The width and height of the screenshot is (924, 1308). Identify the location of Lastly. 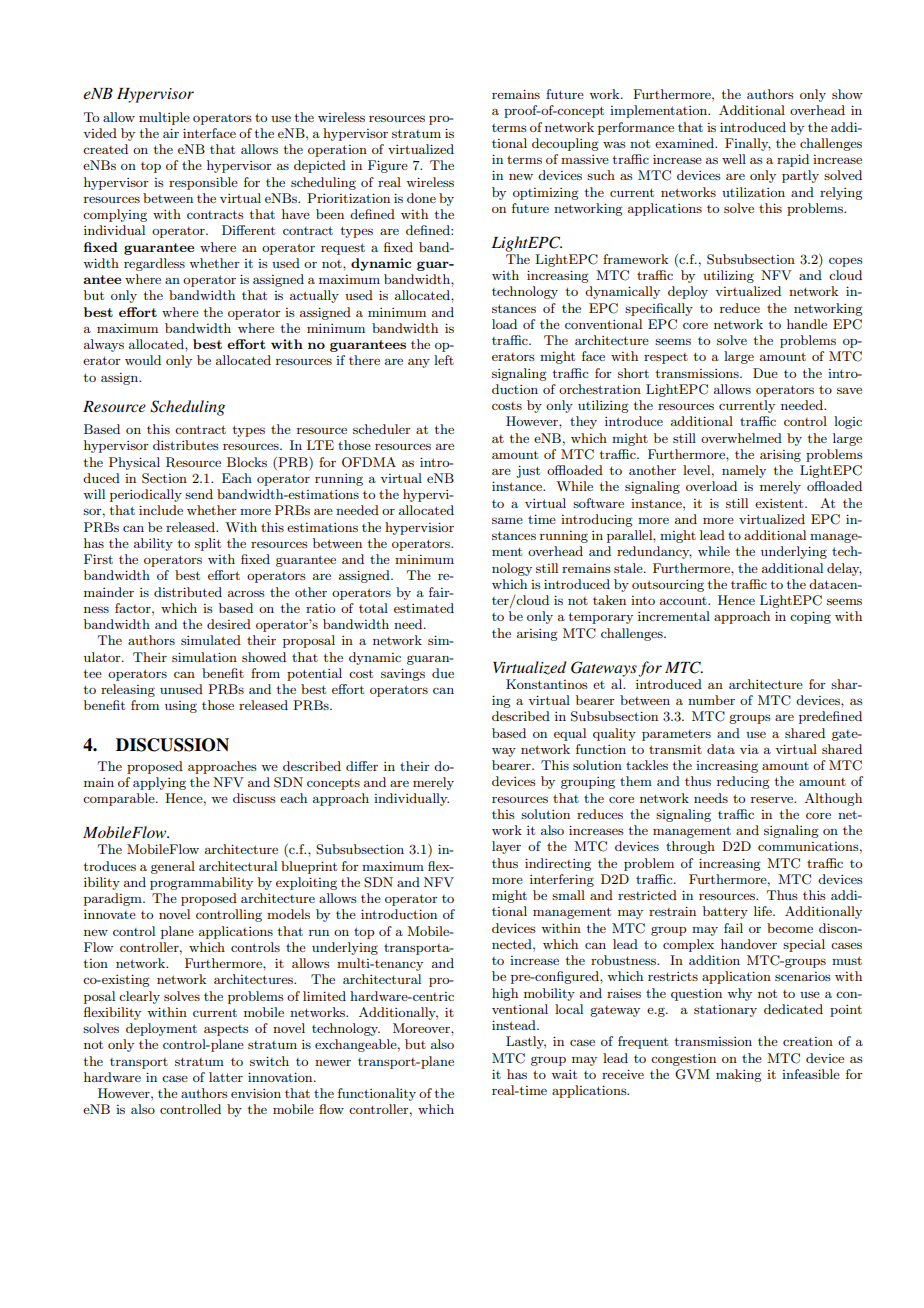
(526, 1042).
